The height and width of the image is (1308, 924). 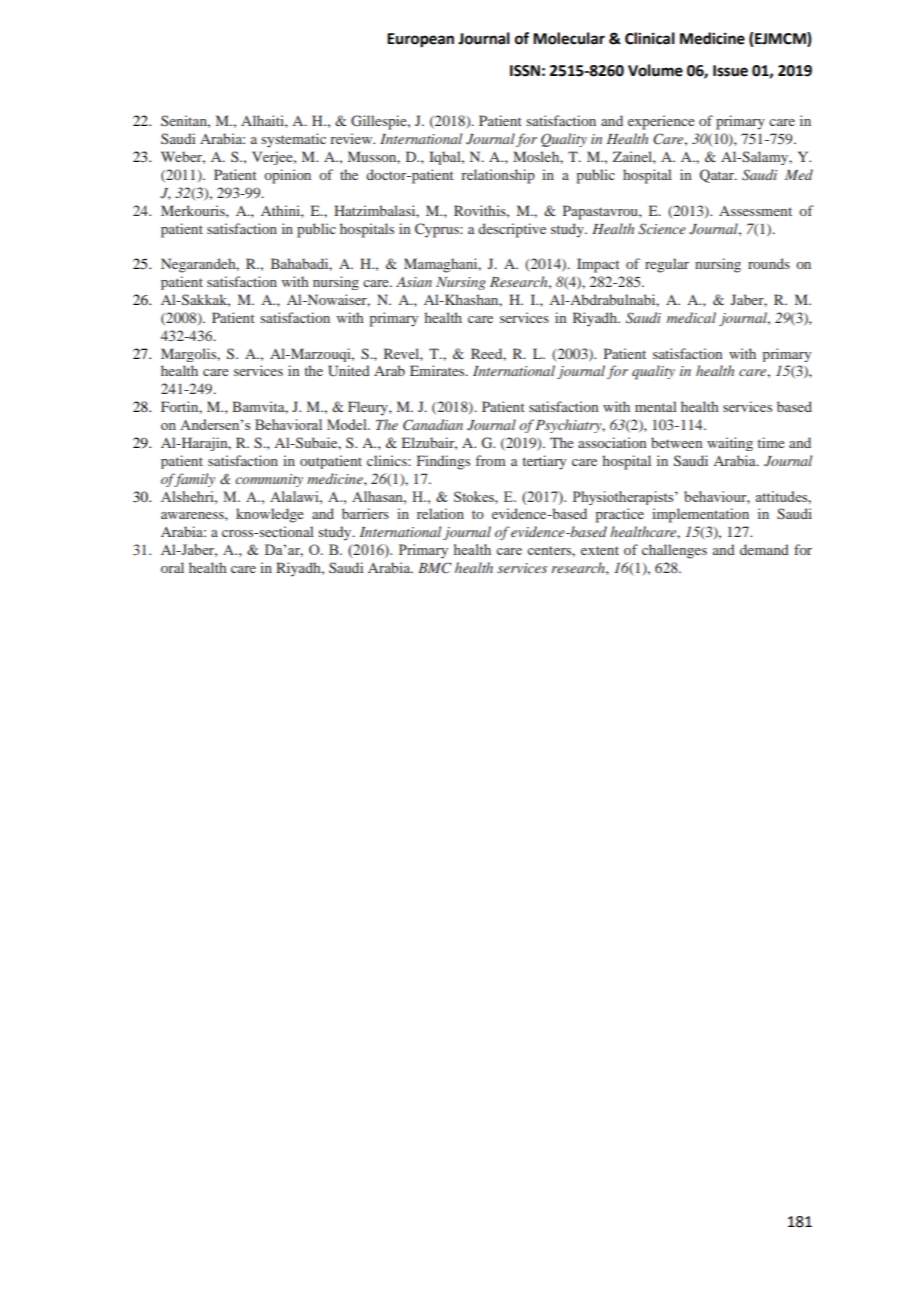 I want to click on Issue, so click(x=730, y=71).
